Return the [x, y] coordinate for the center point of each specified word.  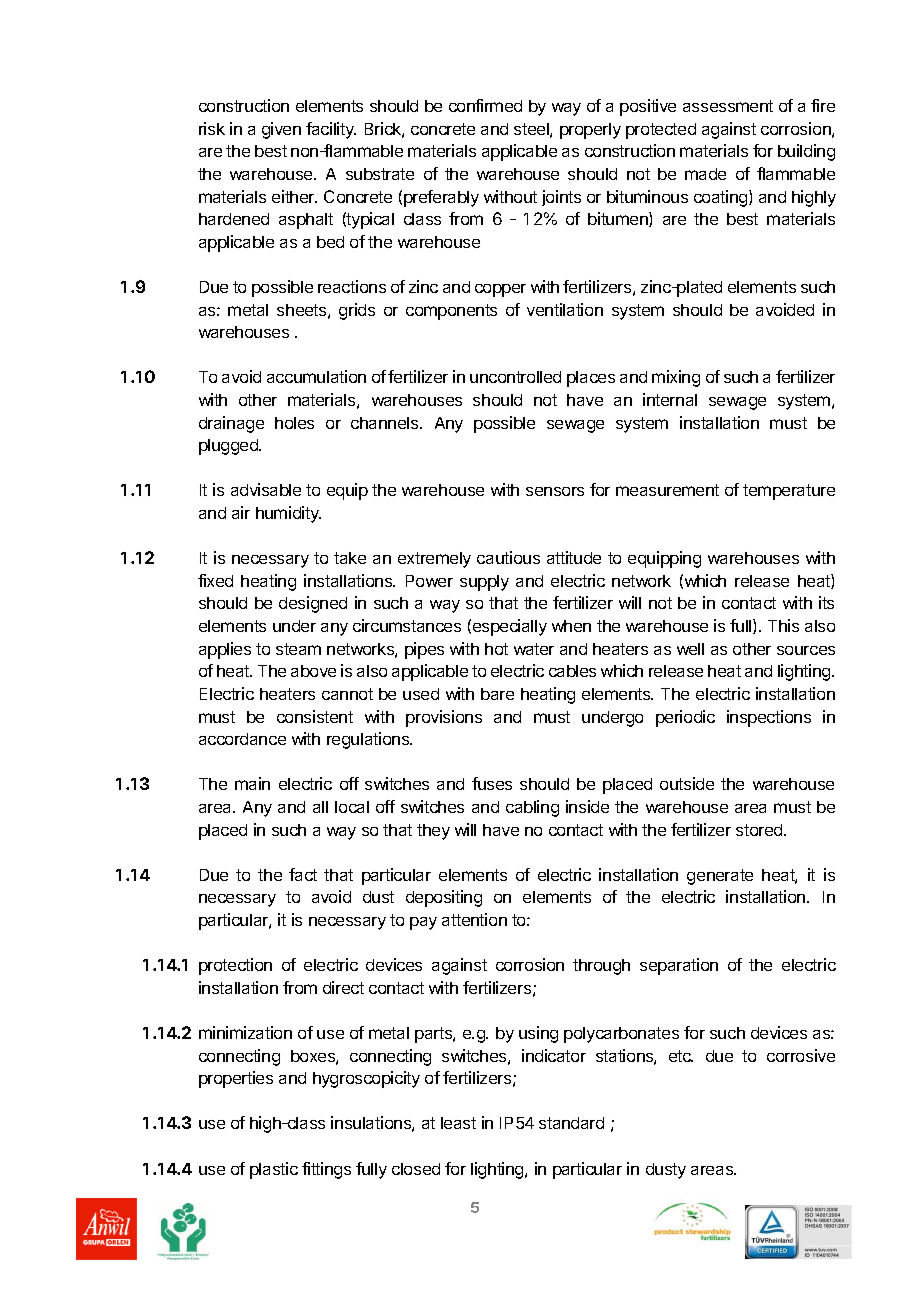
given [281, 130]
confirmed [485, 105]
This [783, 625]
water [534, 649]
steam [298, 649]
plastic [274, 1170]
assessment [728, 106]
